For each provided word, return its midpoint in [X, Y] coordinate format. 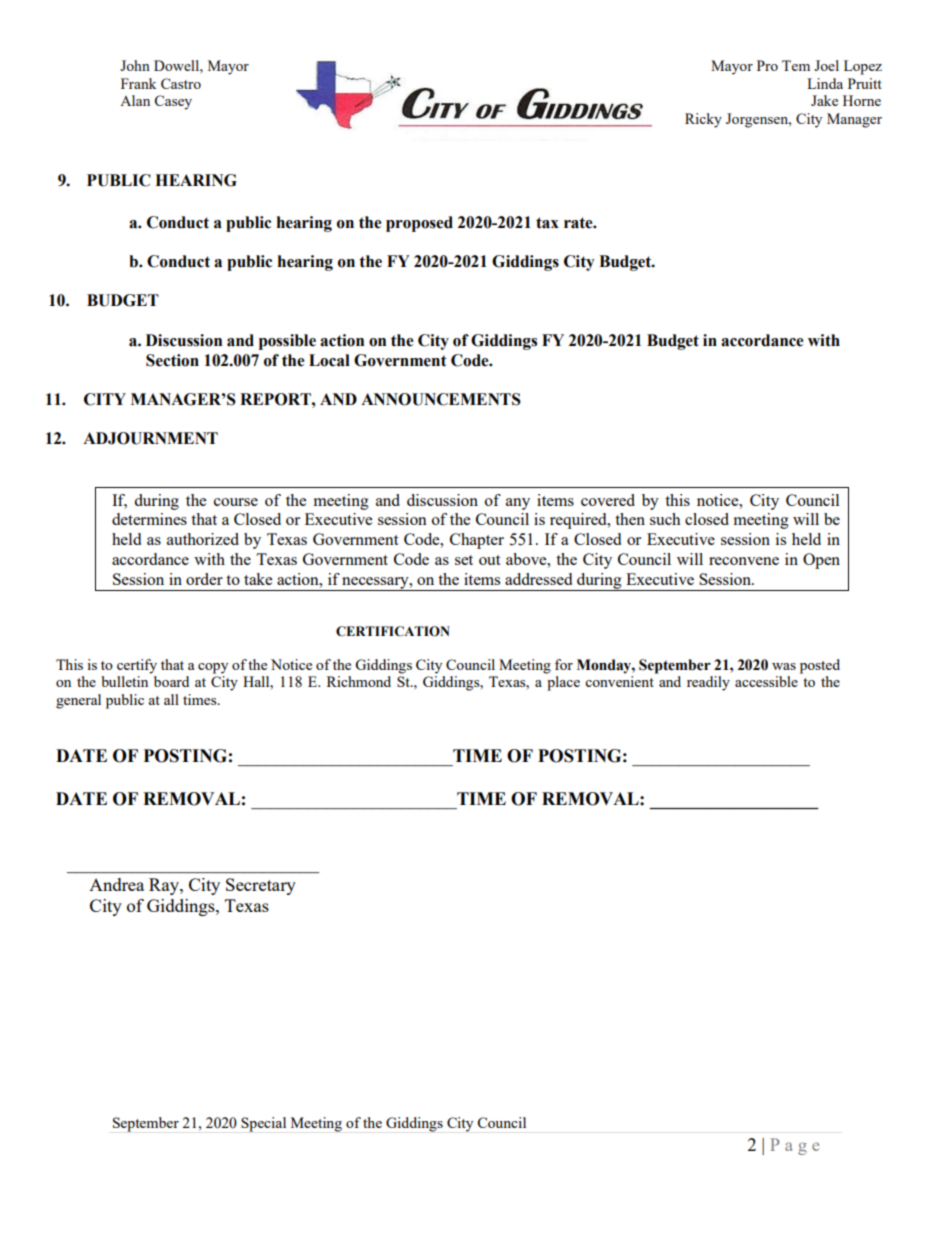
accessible [766, 681]
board [171, 681]
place [563, 683]
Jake [824, 100]
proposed [419, 224]
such [665, 519]
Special [263, 1124]
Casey [173, 102]
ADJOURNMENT [150, 438]
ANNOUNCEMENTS [441, 399]
